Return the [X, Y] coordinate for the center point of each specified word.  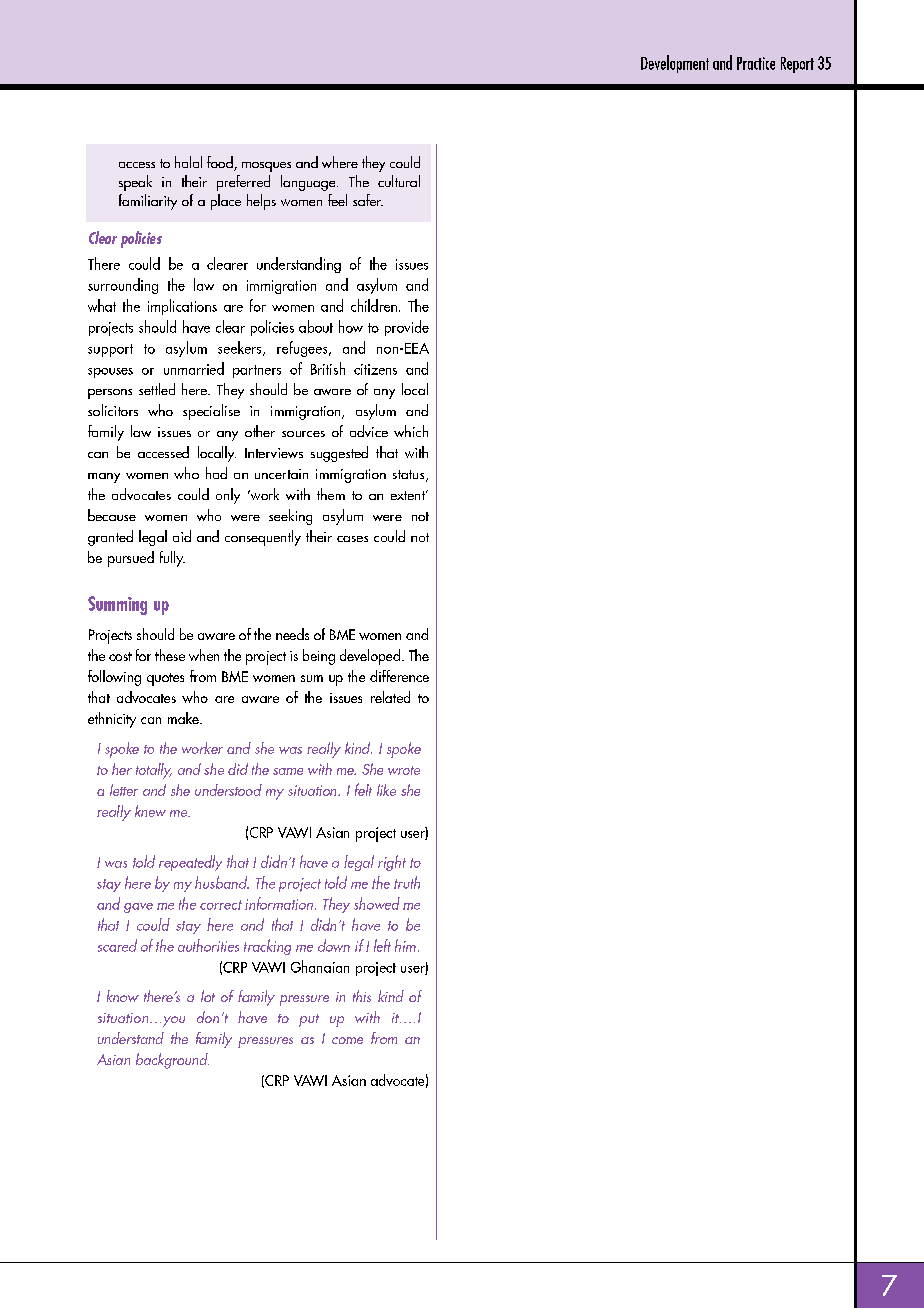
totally [154, 771]
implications [182, 307]
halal [188, 162]
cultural [399, 181]
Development [675, 64]
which [411, 431]
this [362, 996]
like [386, 790]
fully [172, 559]
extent [409, 495]
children [374, 305]
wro [399, 771]
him [405, 945]
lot [208, 996]
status [410, 476]
